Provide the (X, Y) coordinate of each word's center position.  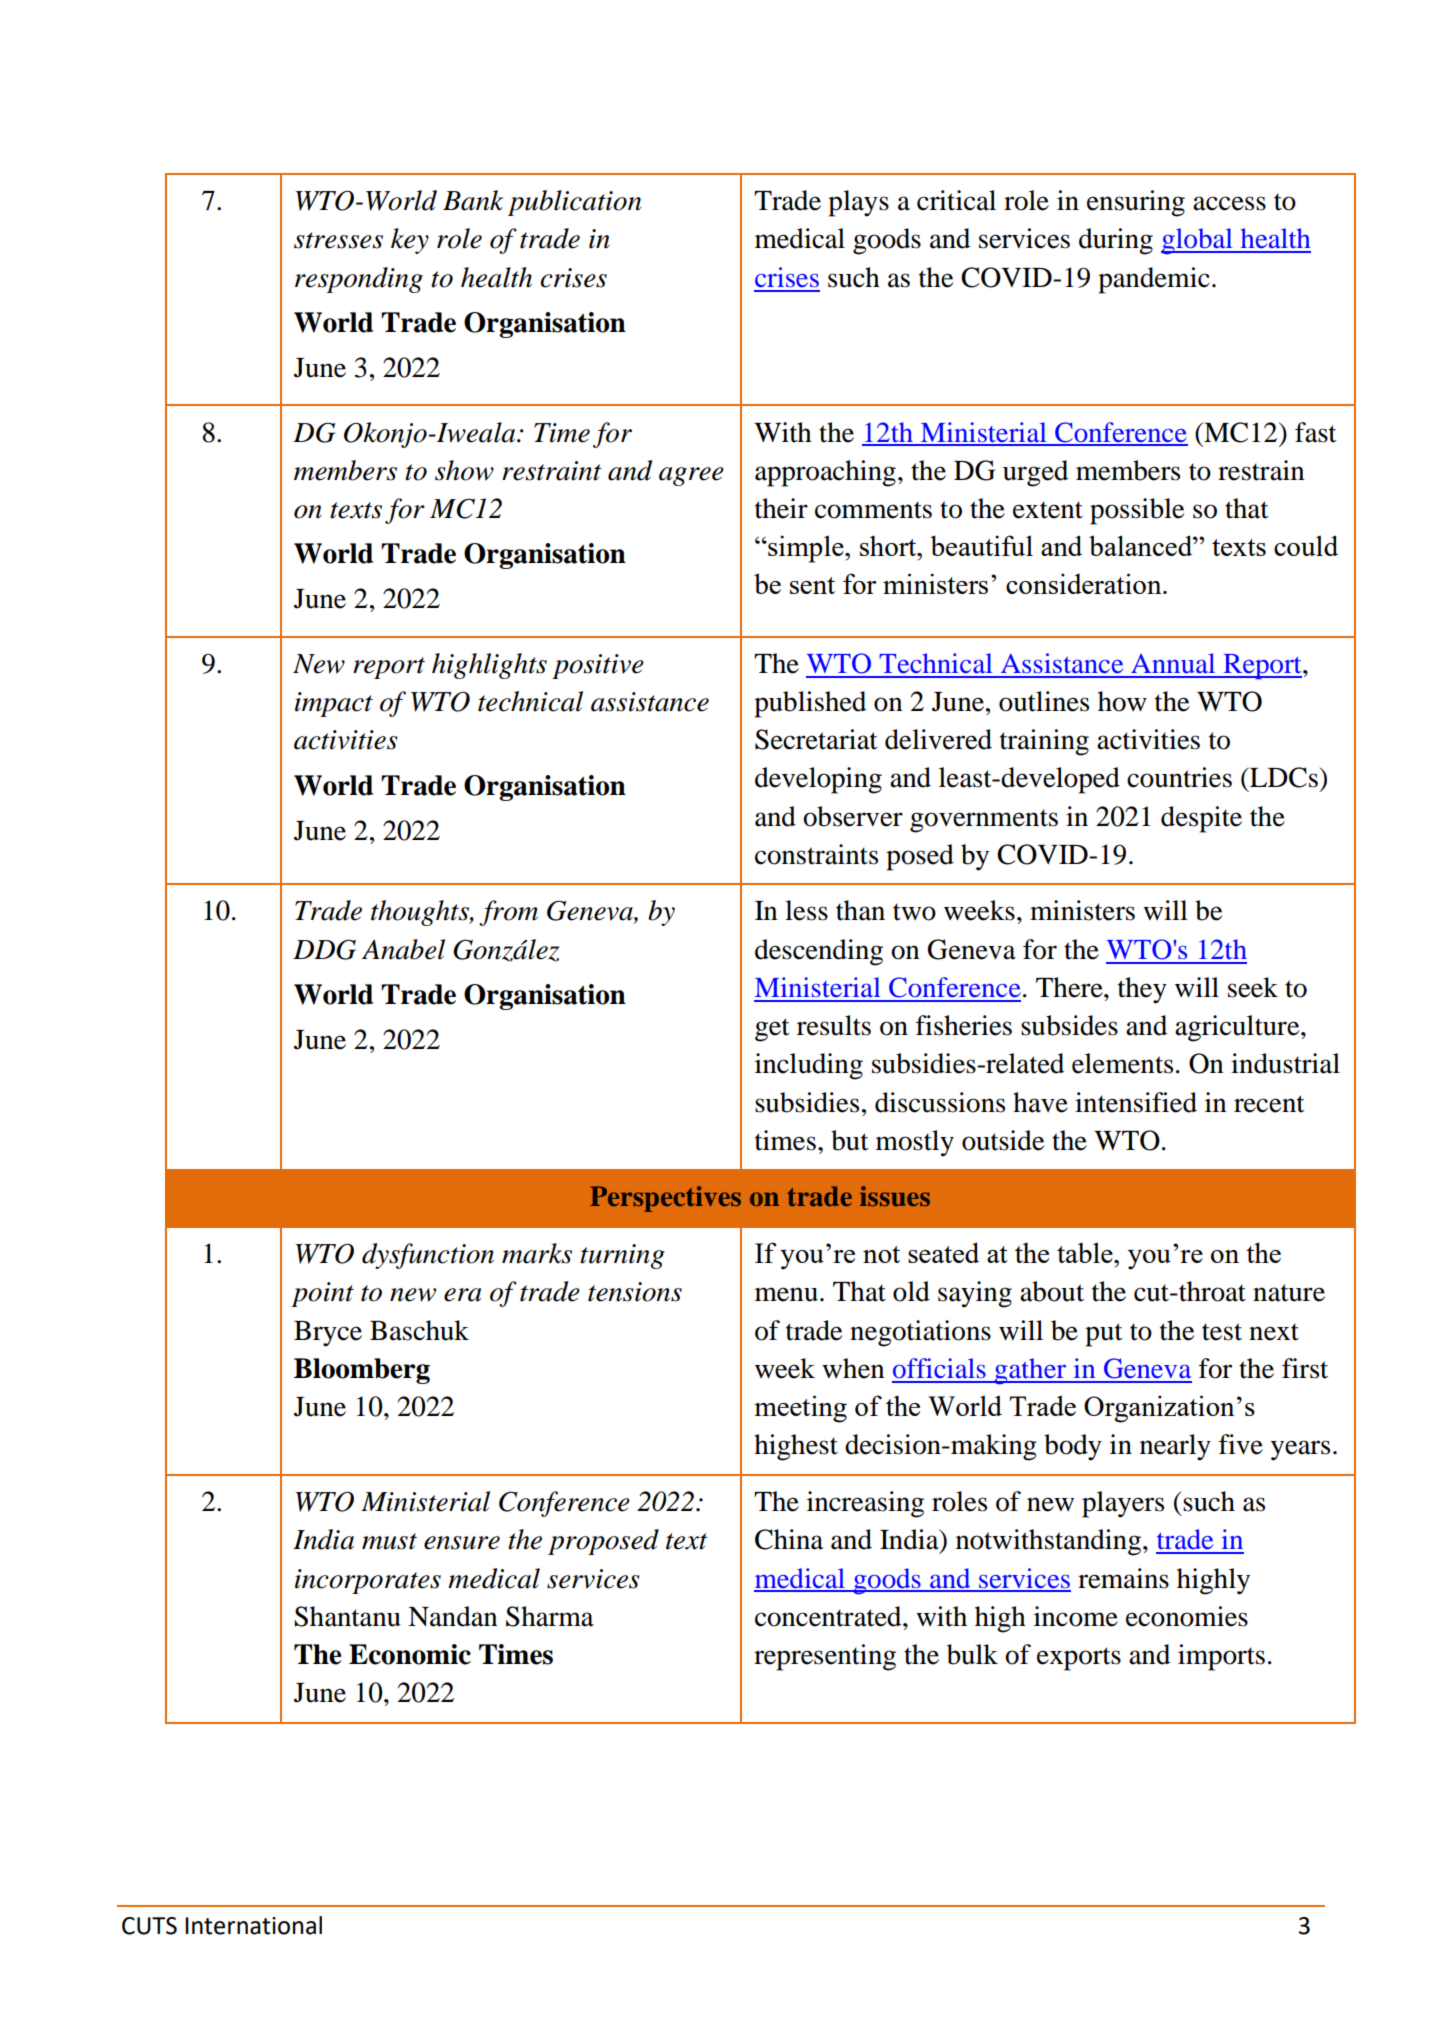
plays (858, 203)
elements (1122, 1063)
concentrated (829, 1616)
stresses (338, 240)
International (253, 1925)
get (772, 1030)
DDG (324, 949)
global (1198, 241)
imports (1221, 1657)
